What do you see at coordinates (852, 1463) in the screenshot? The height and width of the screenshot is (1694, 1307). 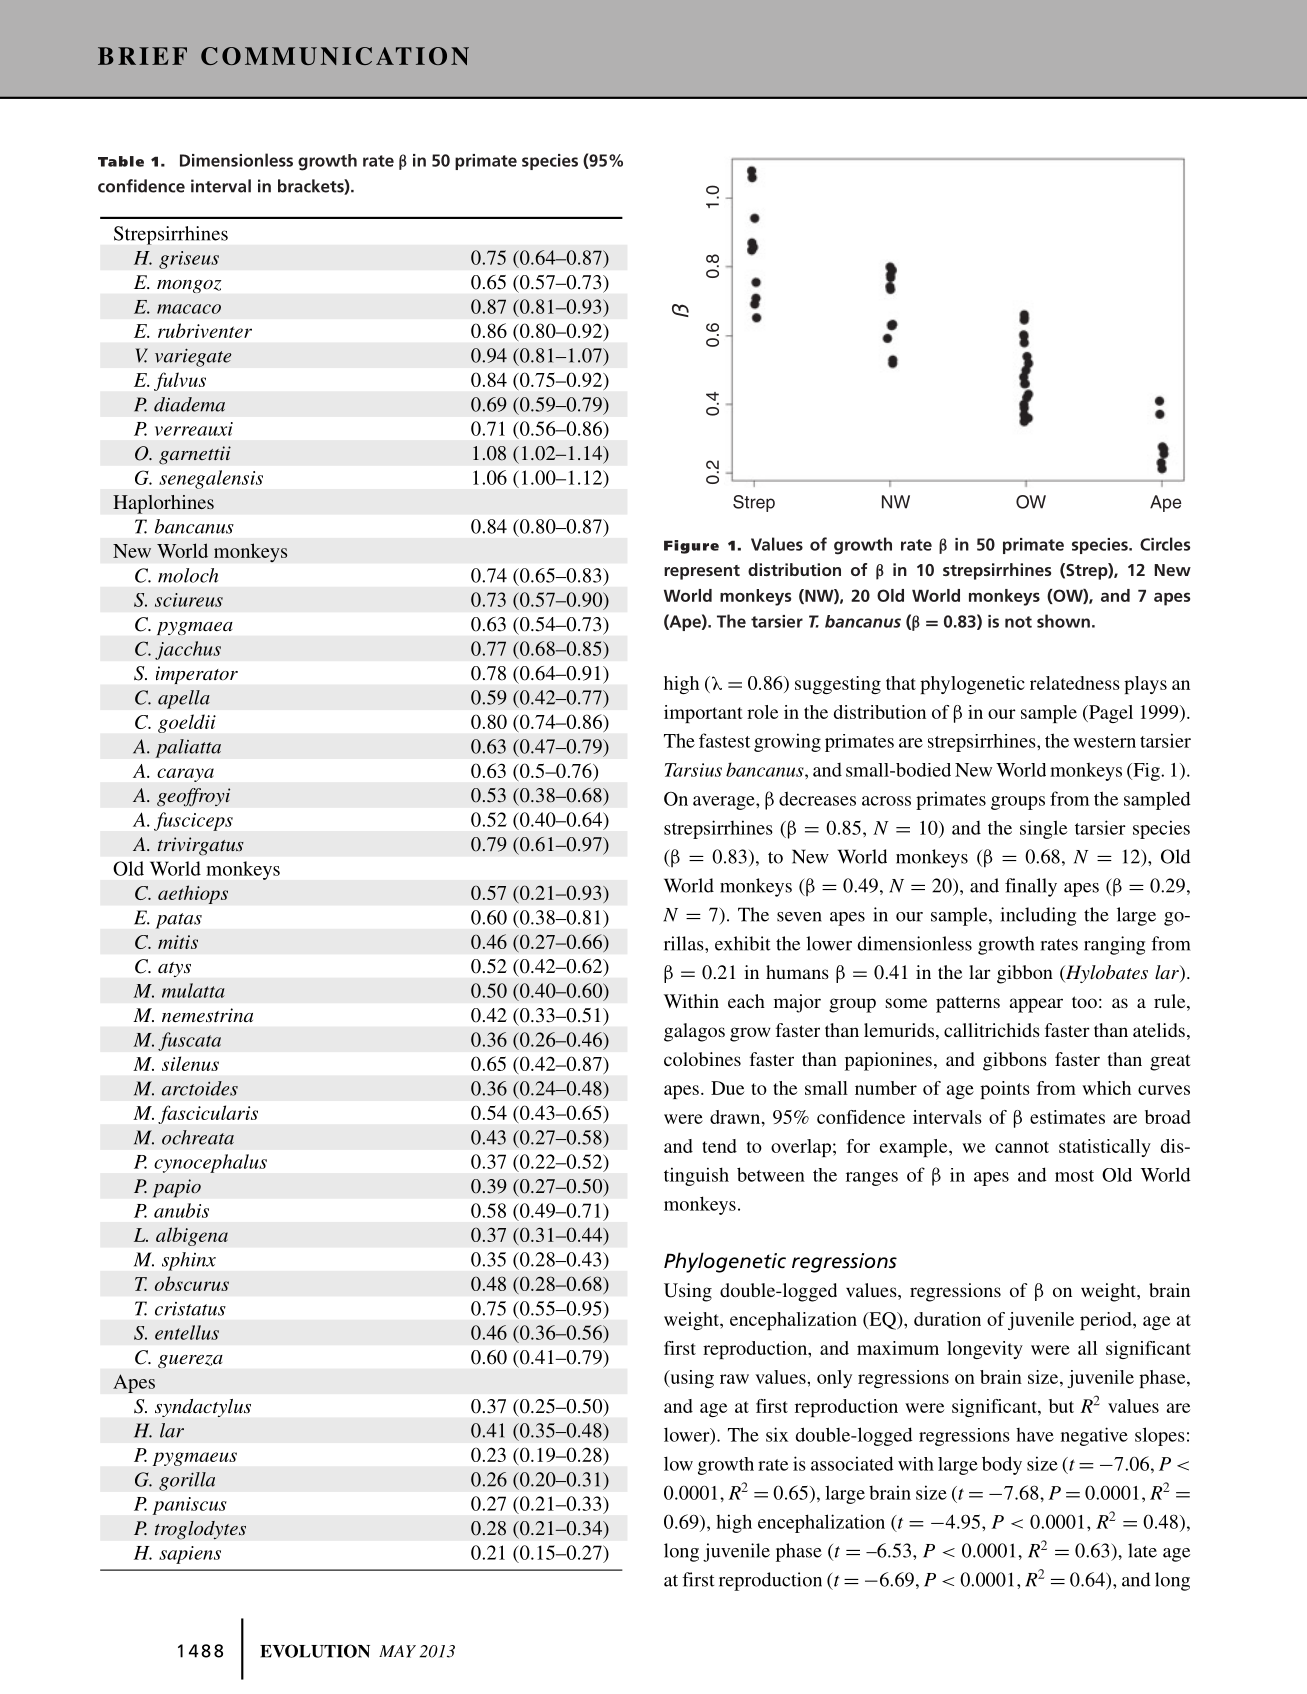 I see `associated` at bounding box center [852, 1463].
